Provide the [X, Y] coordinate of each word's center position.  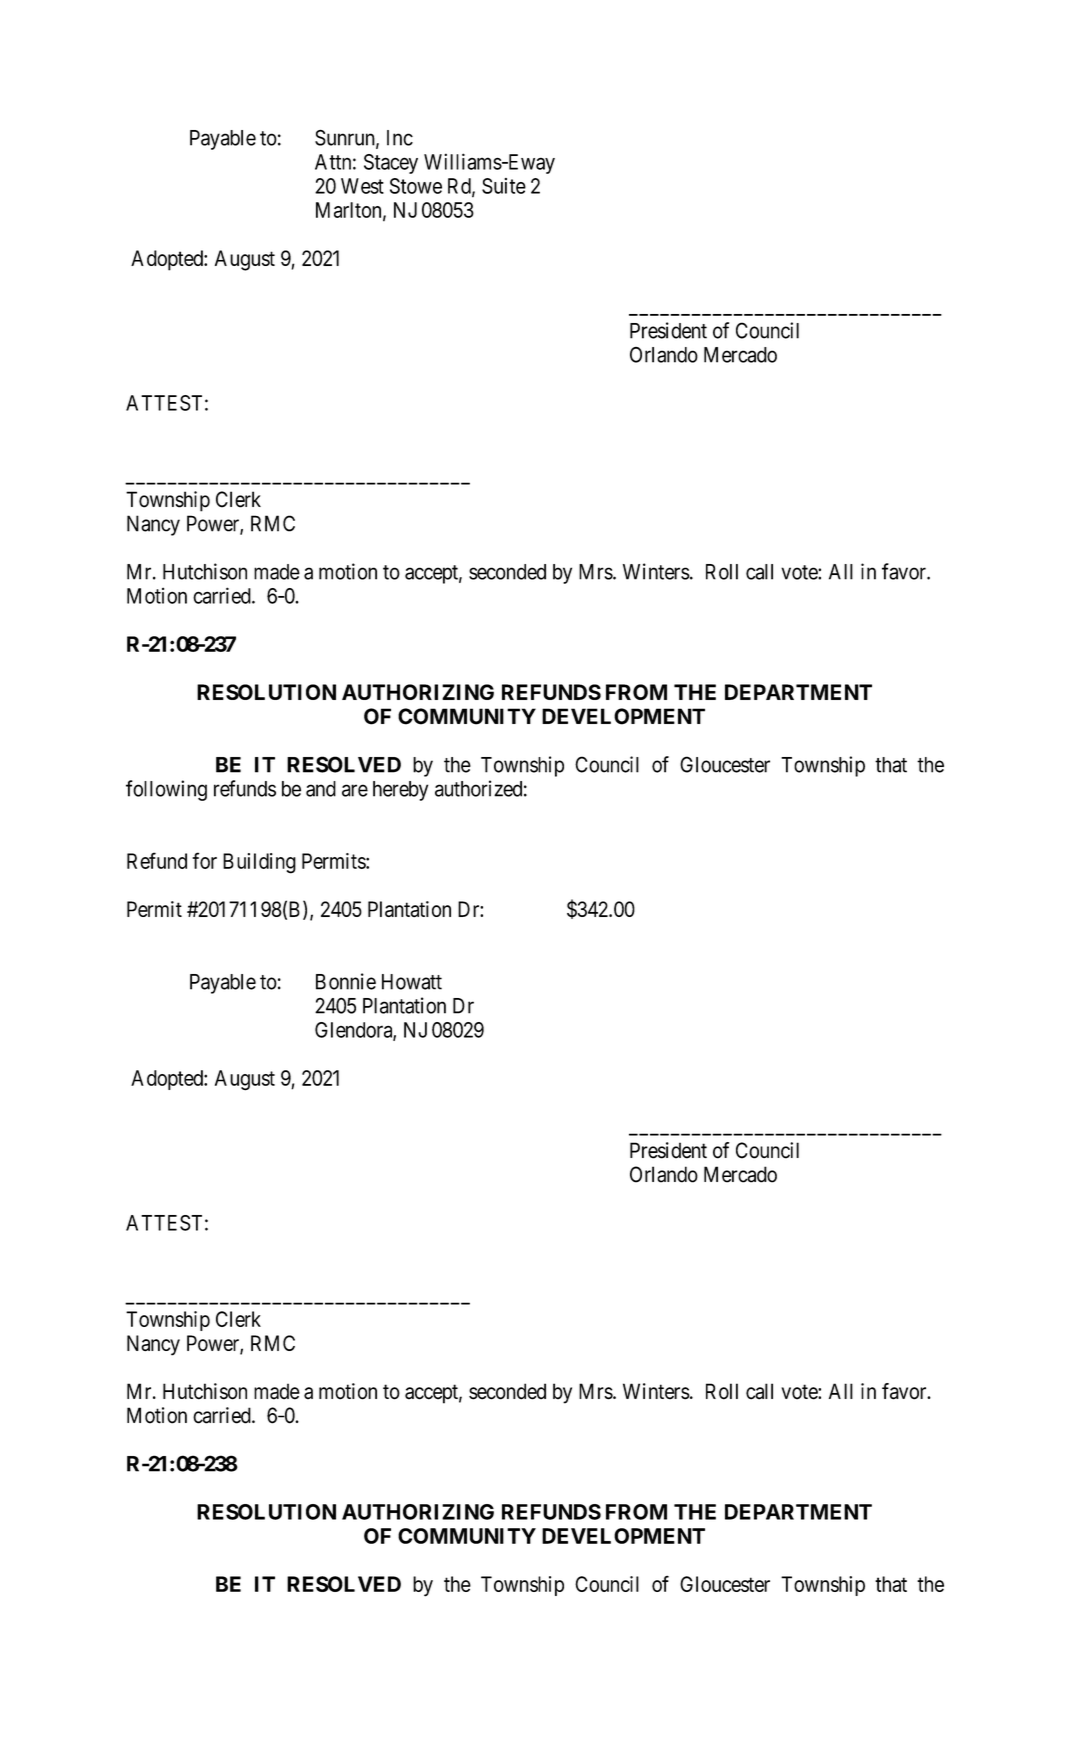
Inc [400, 138]
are [355, 790]
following [166, 790]
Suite [504, 186]
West [362, 186]
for [204, 860]
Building [259, 863]
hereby [400, 791]
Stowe [416, 186]
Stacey [391, 164]
